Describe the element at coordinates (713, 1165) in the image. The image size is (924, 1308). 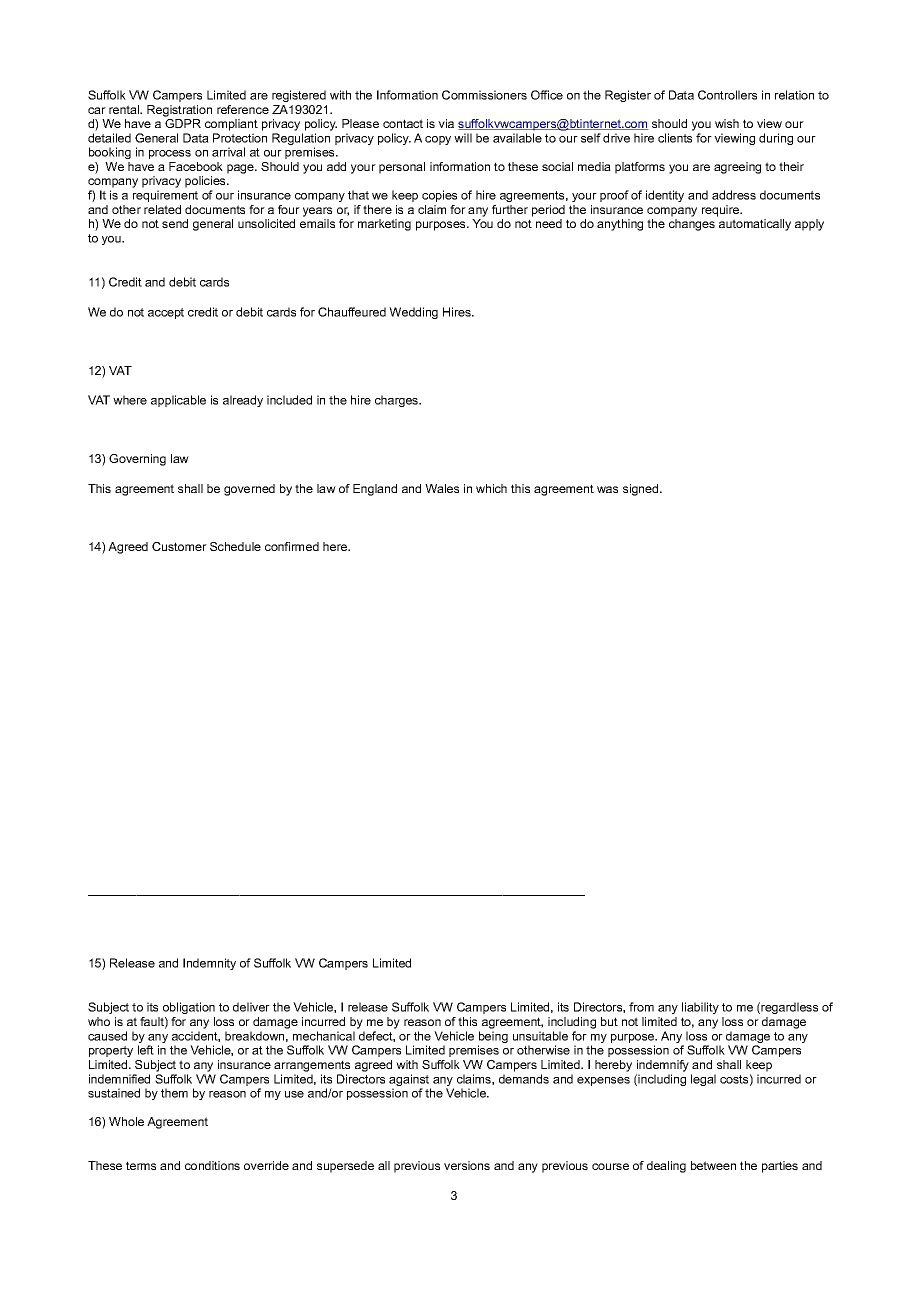
I see `between` at that location.
